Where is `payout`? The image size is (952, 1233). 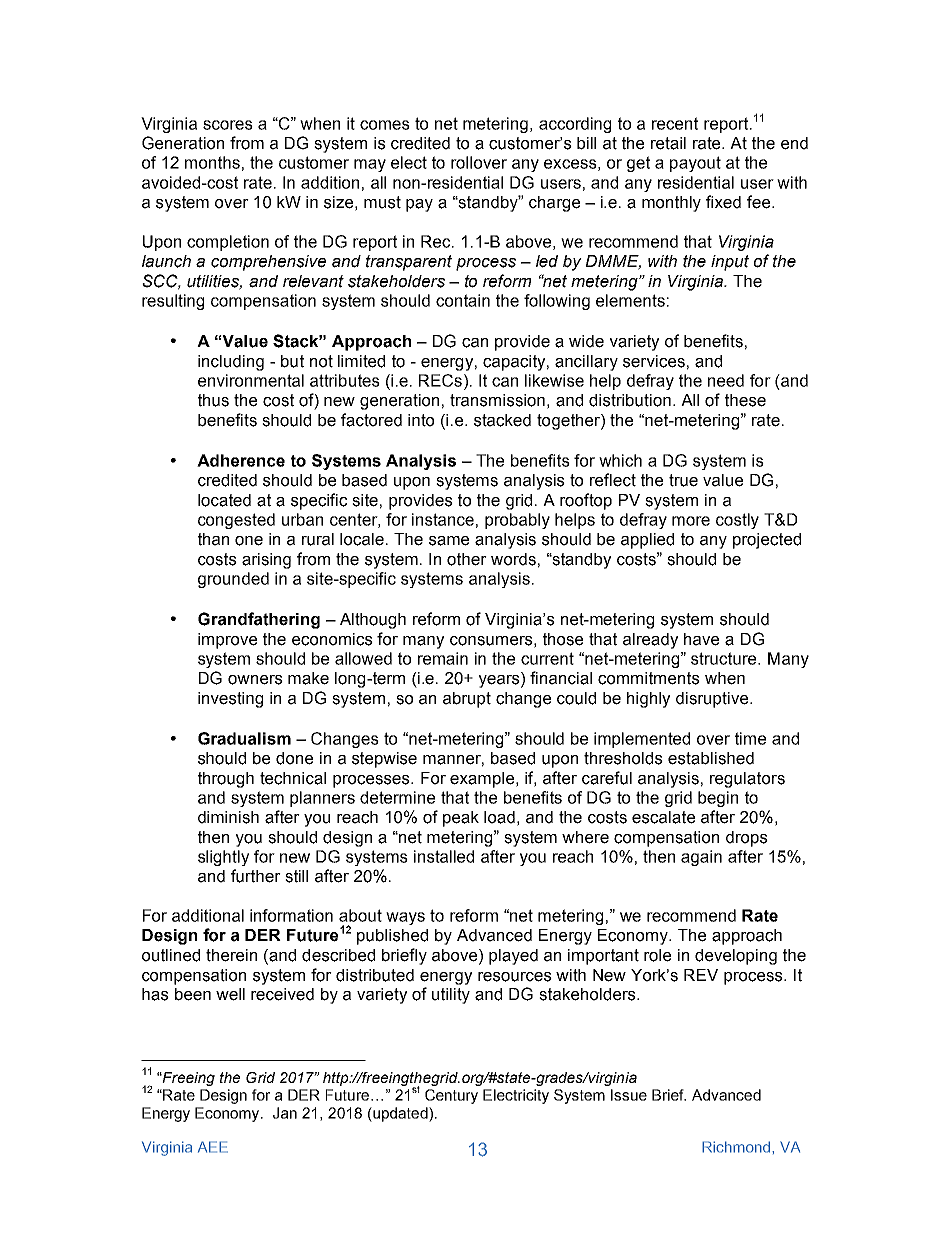
payout is located at coordinates (695, 164).
